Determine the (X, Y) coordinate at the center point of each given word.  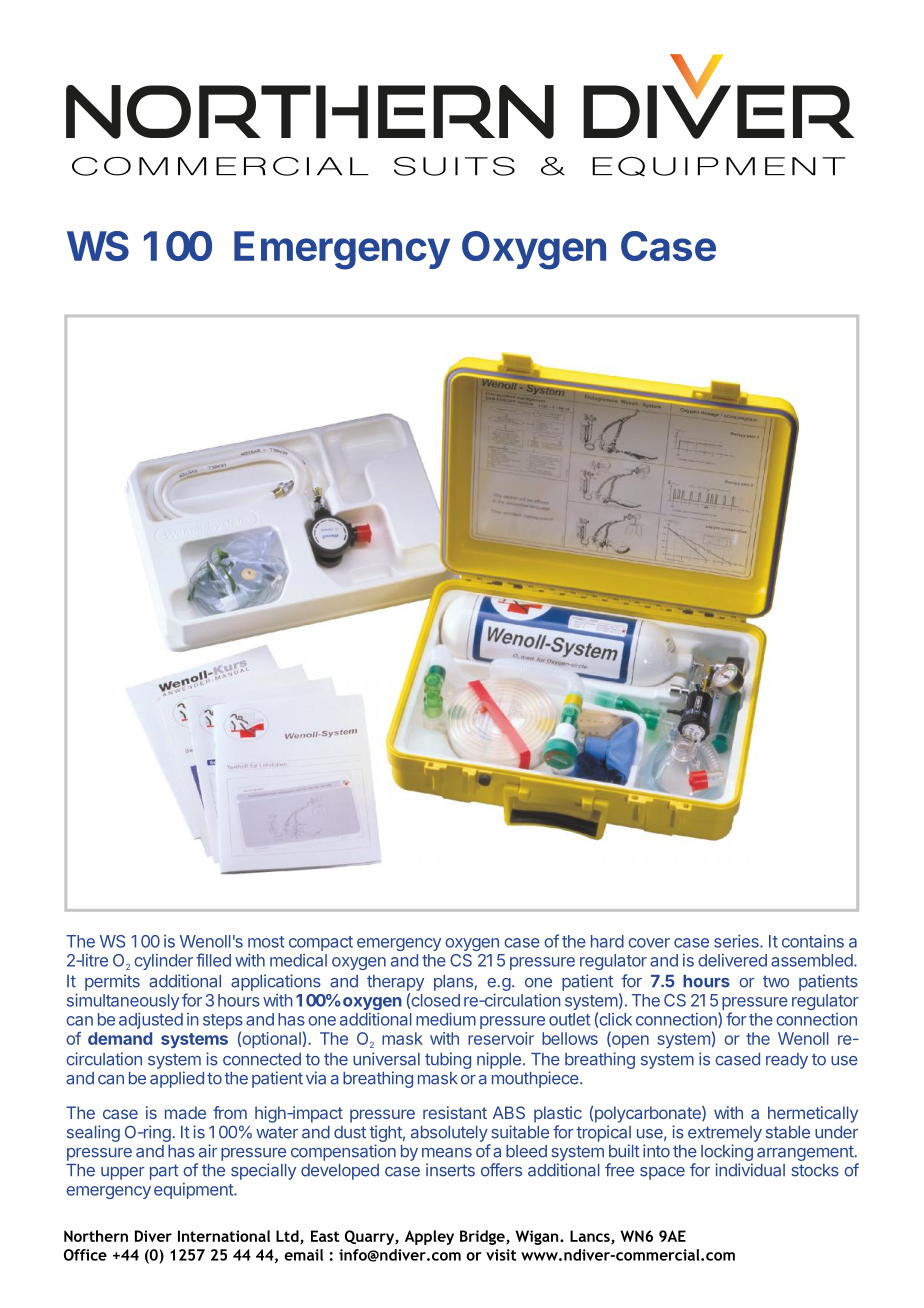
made (185, 1112)
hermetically (813, 1114)
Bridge (483, 1237)
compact (321, 943)
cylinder (163, 962)
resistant (455, 1112)
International (224, 1236)
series (737, 941)
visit (501, 1255)
